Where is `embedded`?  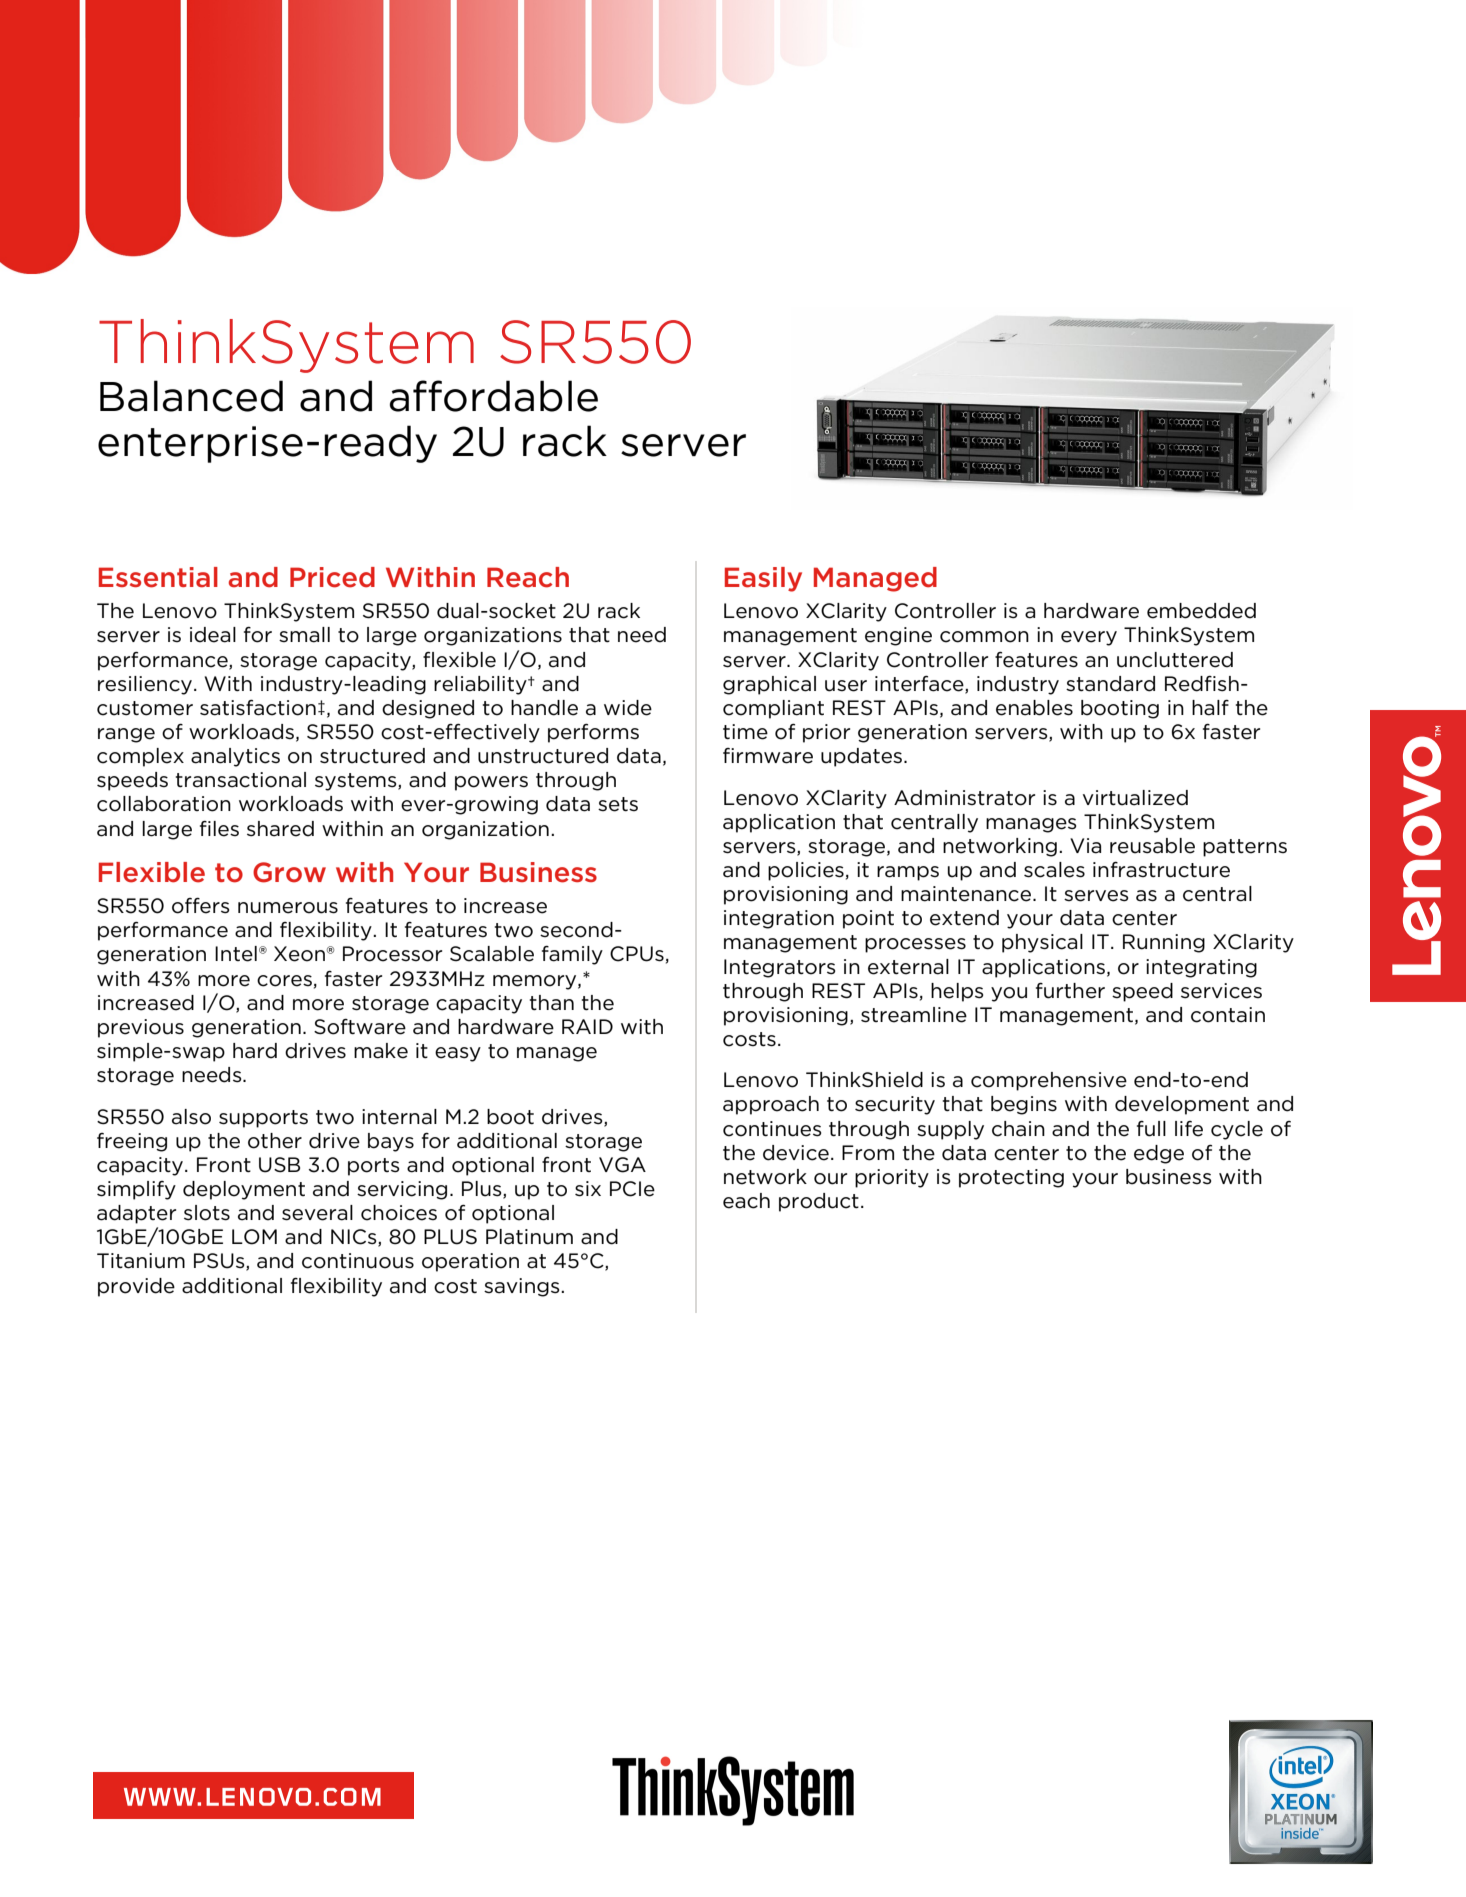 embedded is located at coordinates (1201, 611).
